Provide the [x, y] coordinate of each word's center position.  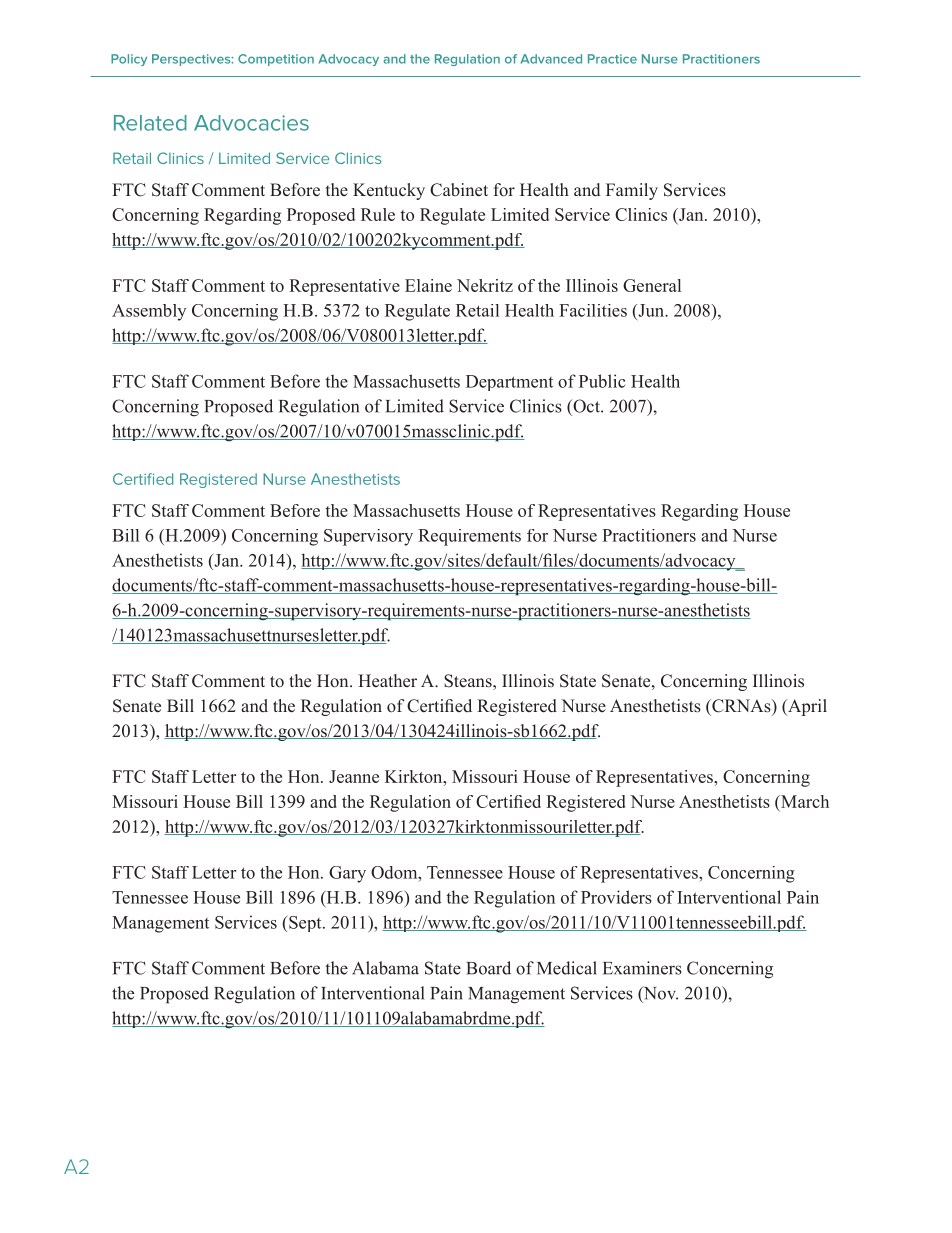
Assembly [149, 312]
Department [509, 383]
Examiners [642, 968]
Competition [276, 60]
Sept [306, 924]
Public [602, 381]
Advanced [551, 59]
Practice [612, 59]
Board [488, 968]
